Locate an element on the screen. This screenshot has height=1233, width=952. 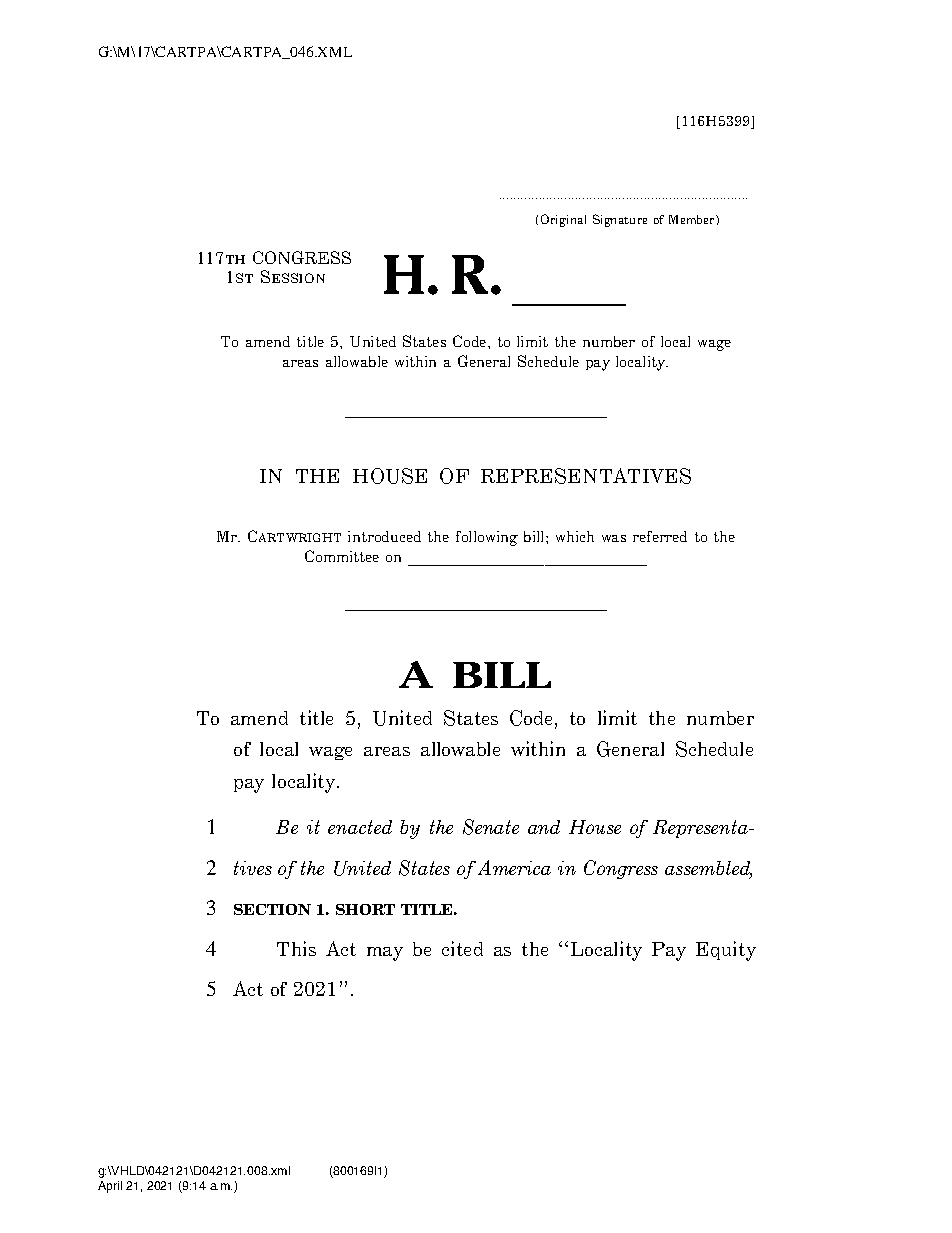
introduced is located at coordinates (384, 536).
